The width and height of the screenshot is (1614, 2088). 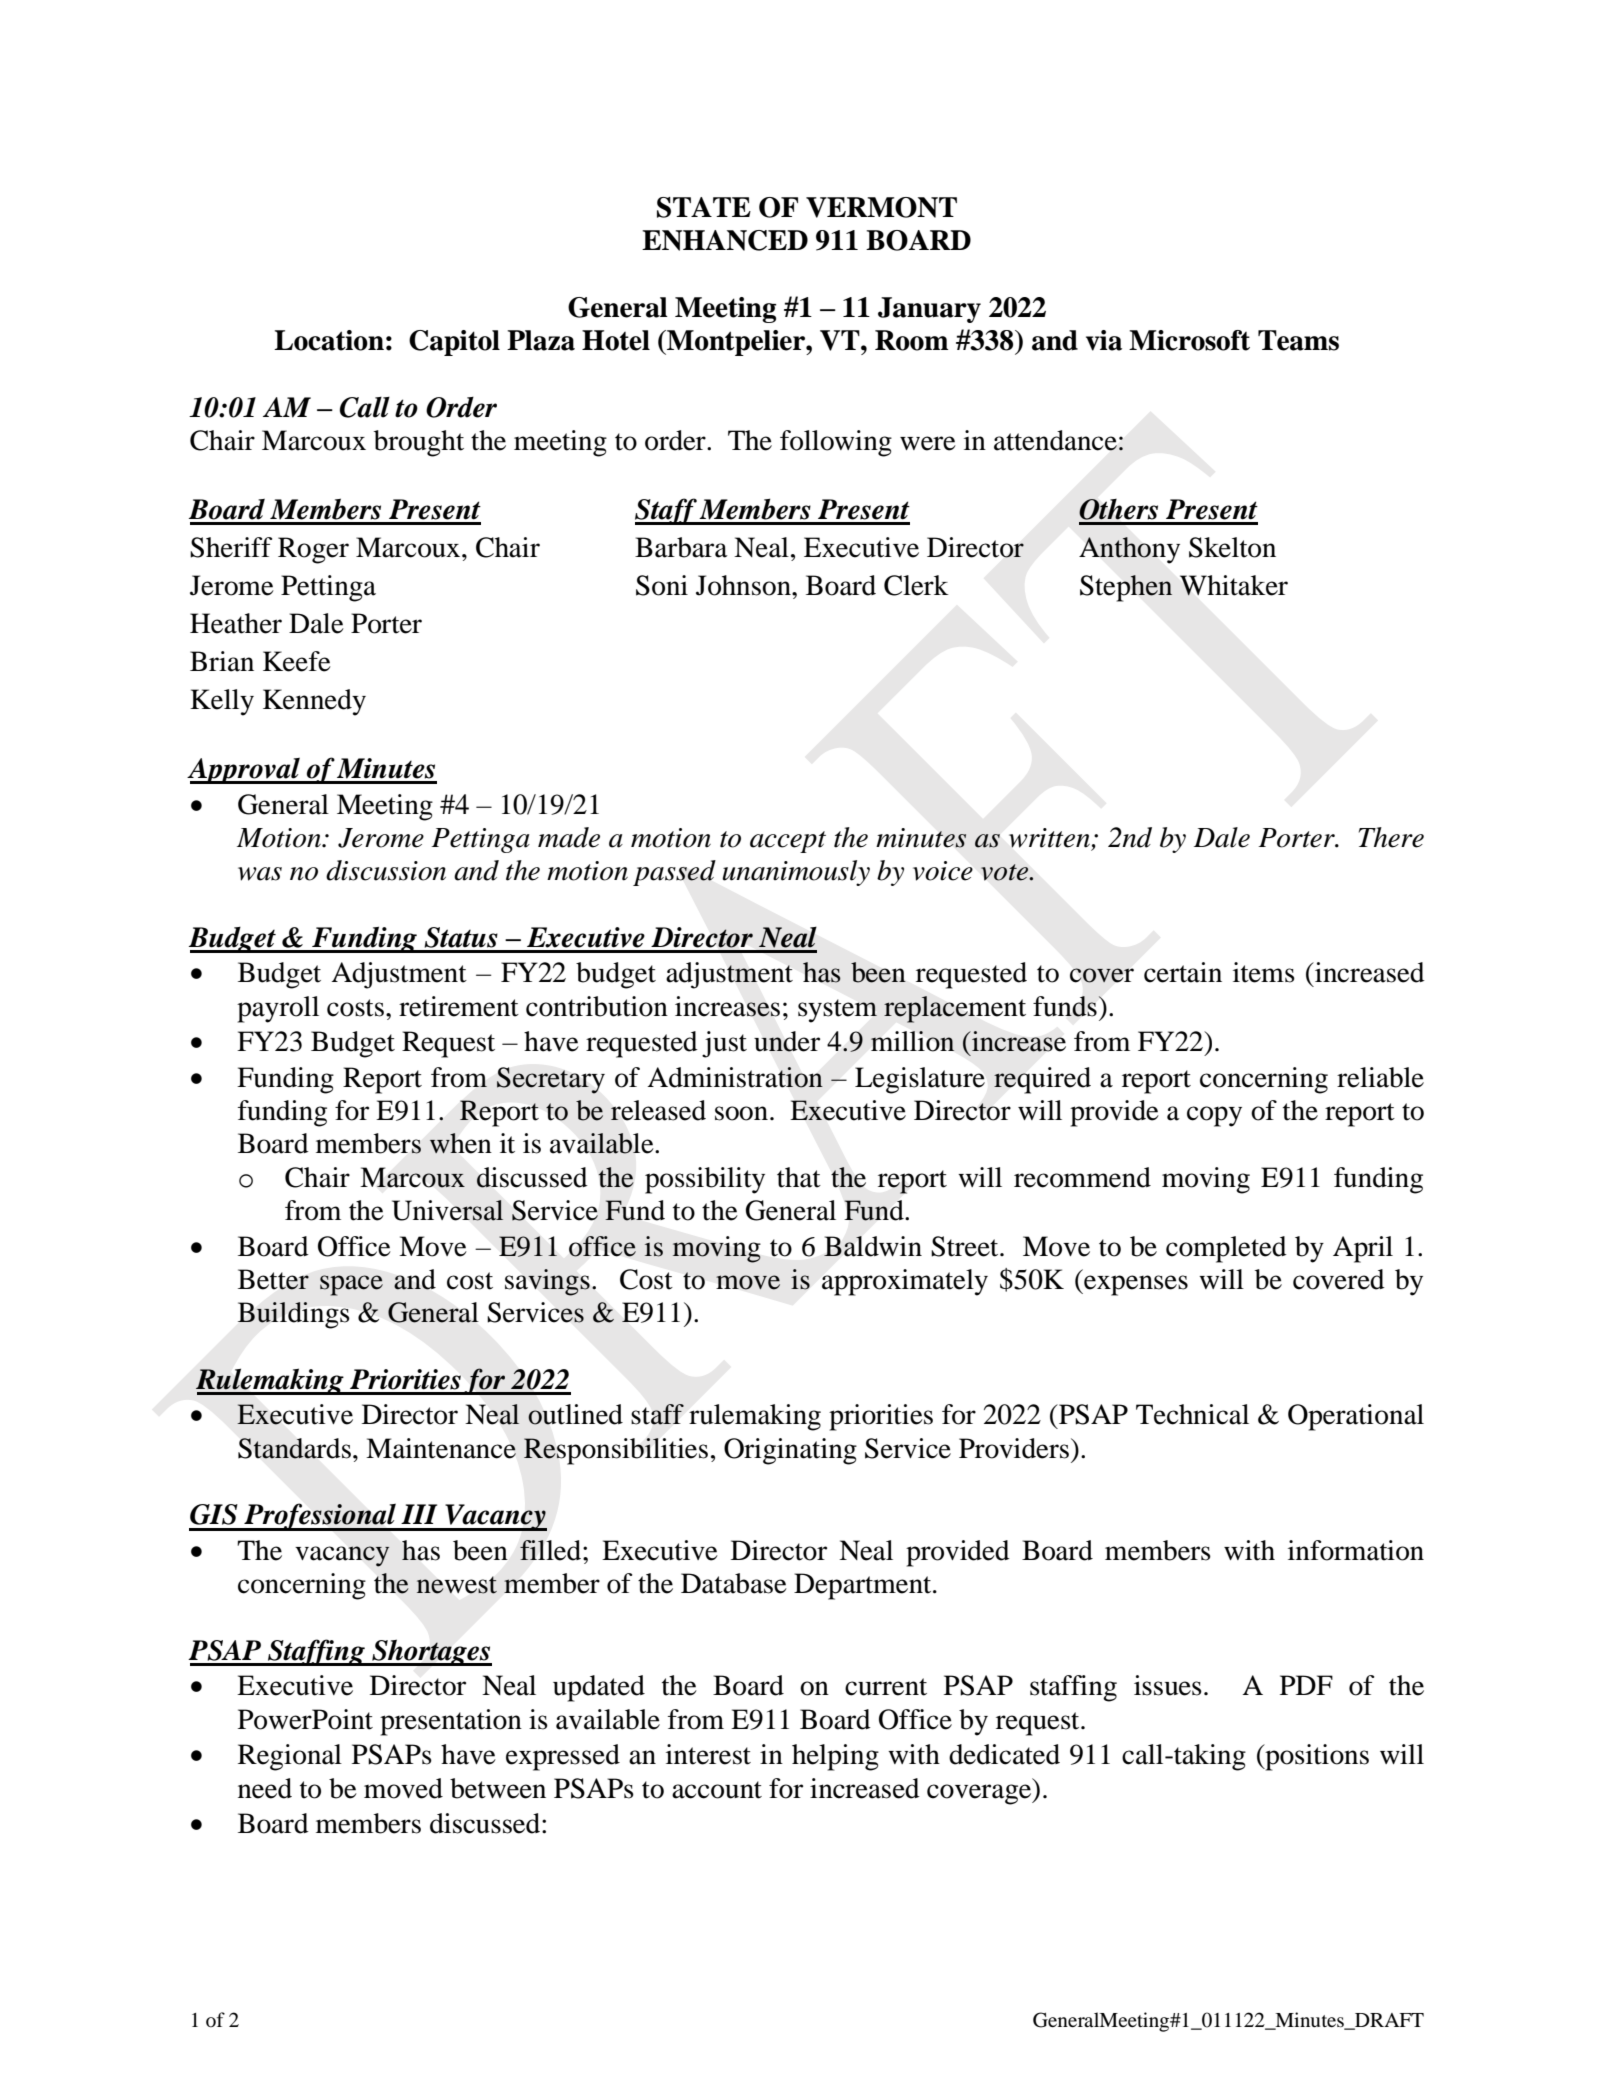 What do you see at coordinates (790, 1451) in the screenshot?
I see `Originating` at bounding box center [790, 1451].
